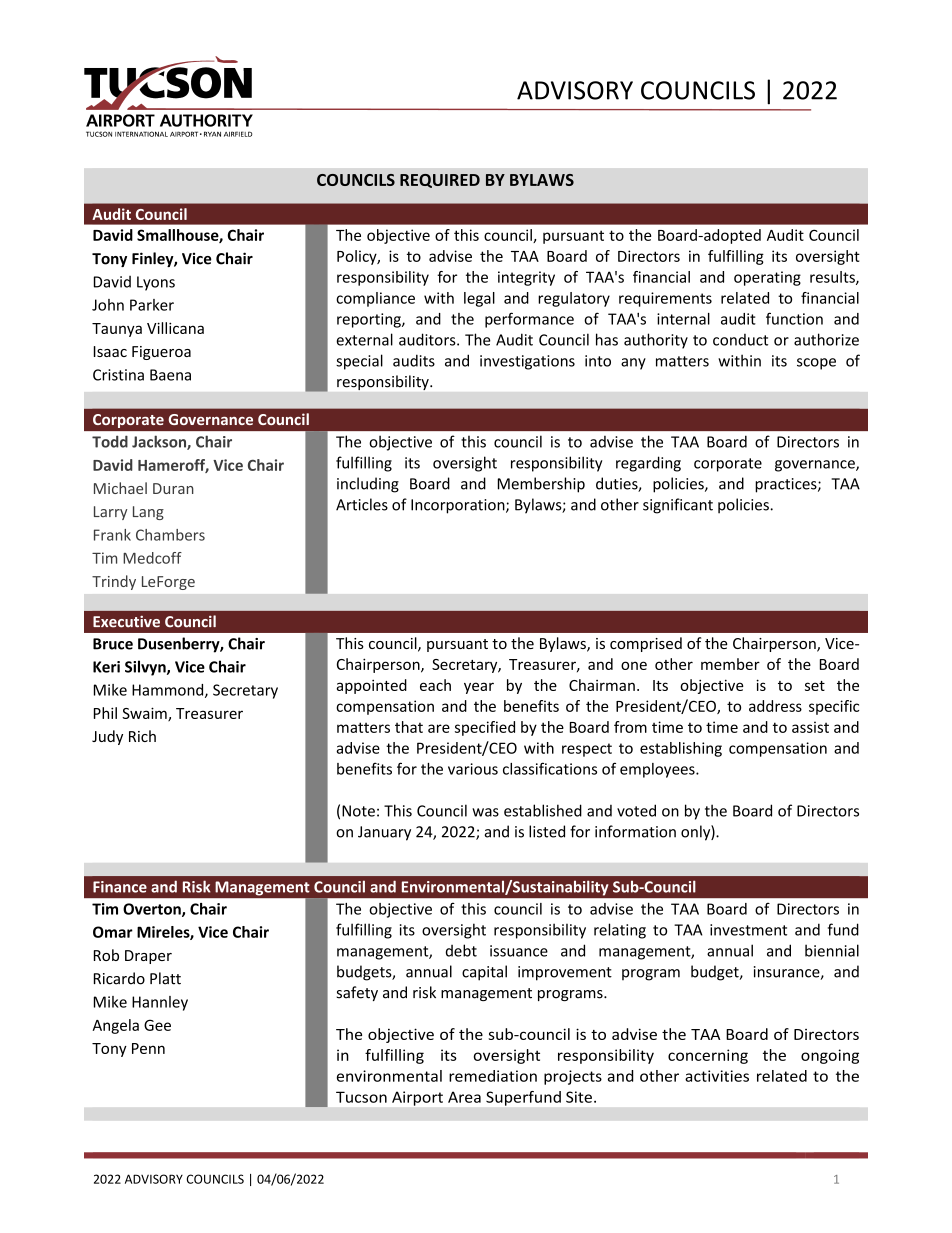 The height and width of the document is (1233, 952). What do you see at coordinates (148, 1048) in the document?
I see `Penn` at bounding box center [148, 1048].
